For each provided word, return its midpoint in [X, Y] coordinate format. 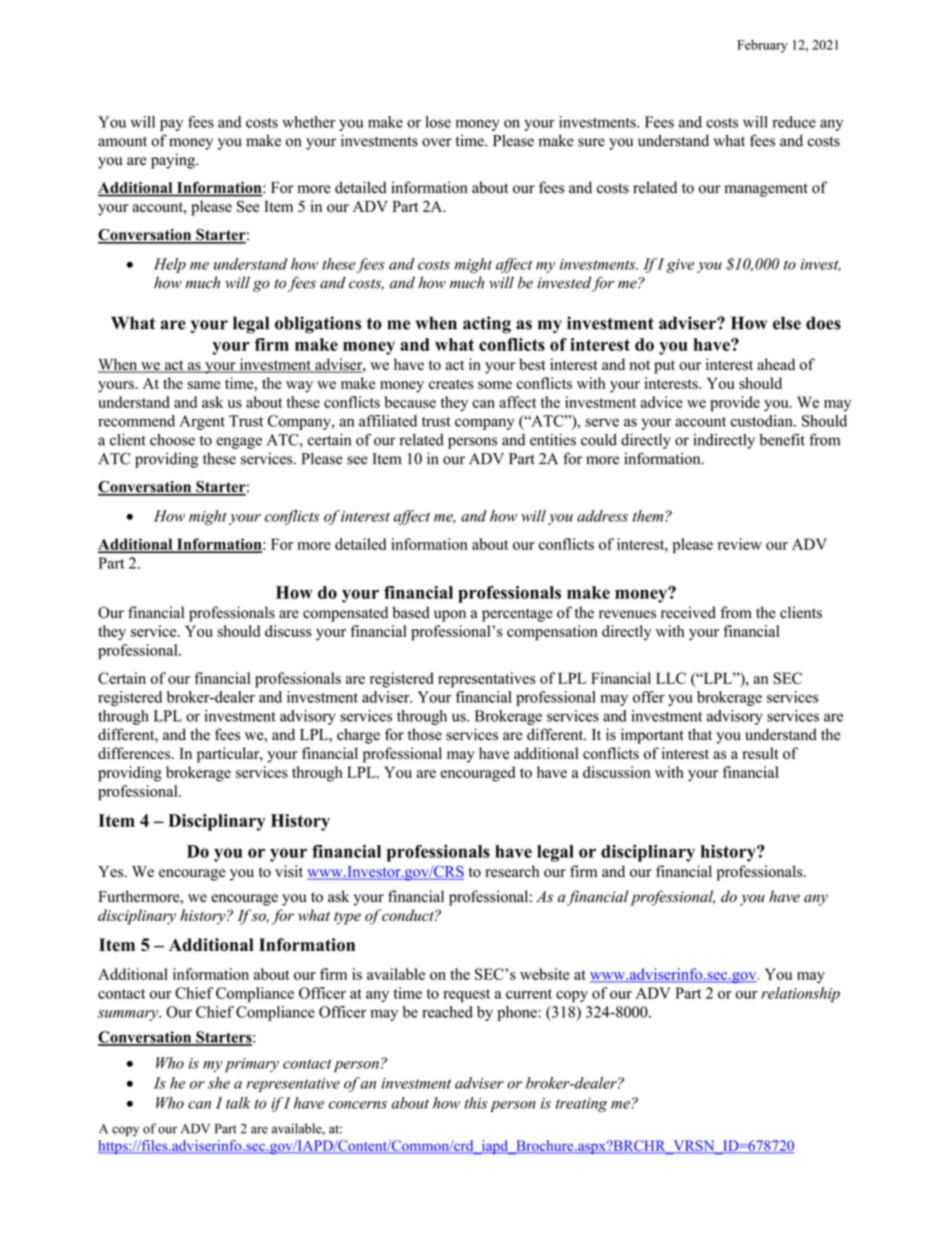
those [425, 734]
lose [438, 122]
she [219, 1083]
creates [451, 384]
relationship [800, 994]
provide [735, 404]
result [761, 753]
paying [174, 161]
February [762, 46]
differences [135, 753]
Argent [202, 422]
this [475, 1103]
